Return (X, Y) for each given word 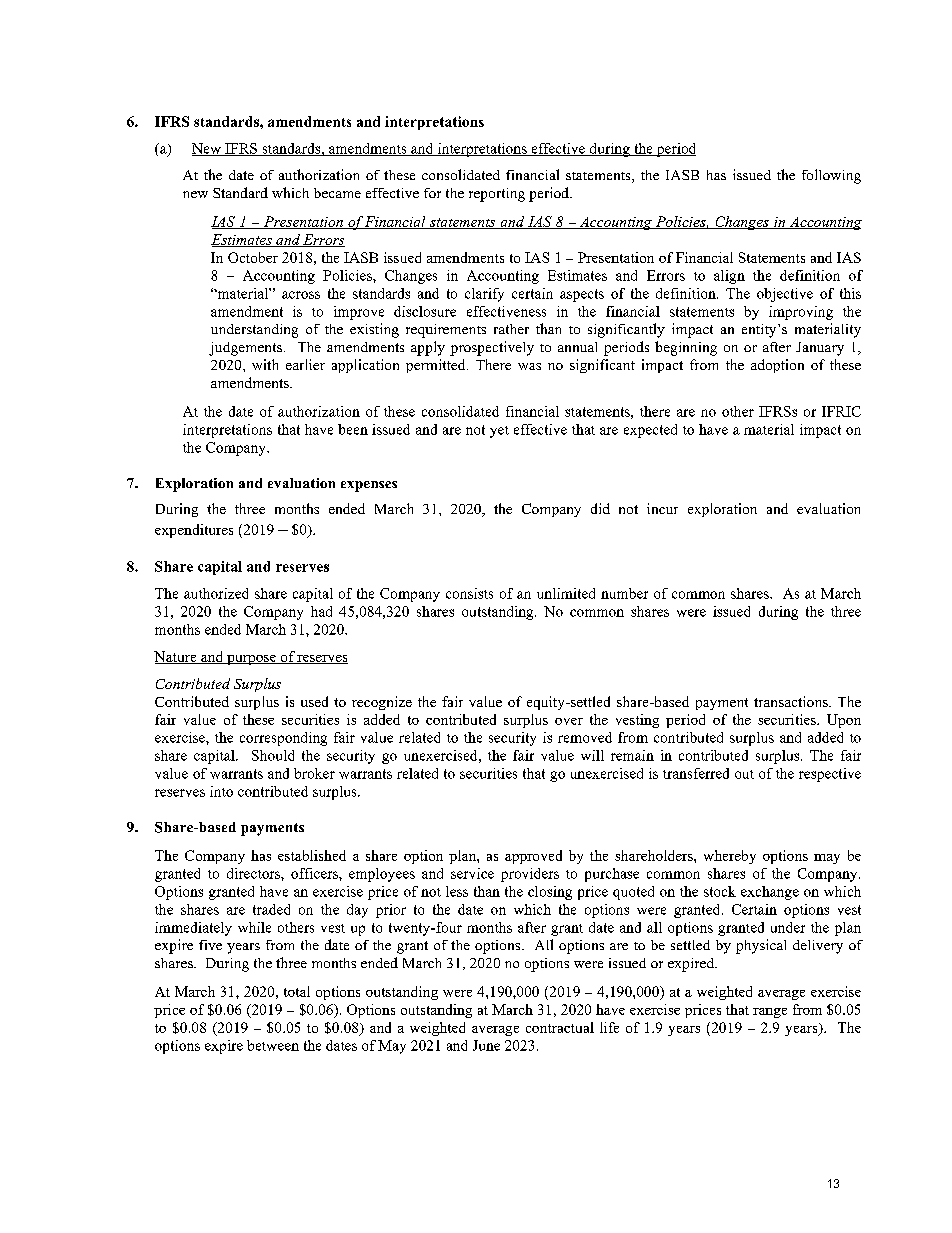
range (770, 1013)
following (831, 176)
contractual (560, 1027)
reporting (497, 195)
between (273, 1045)
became (337, 193)
